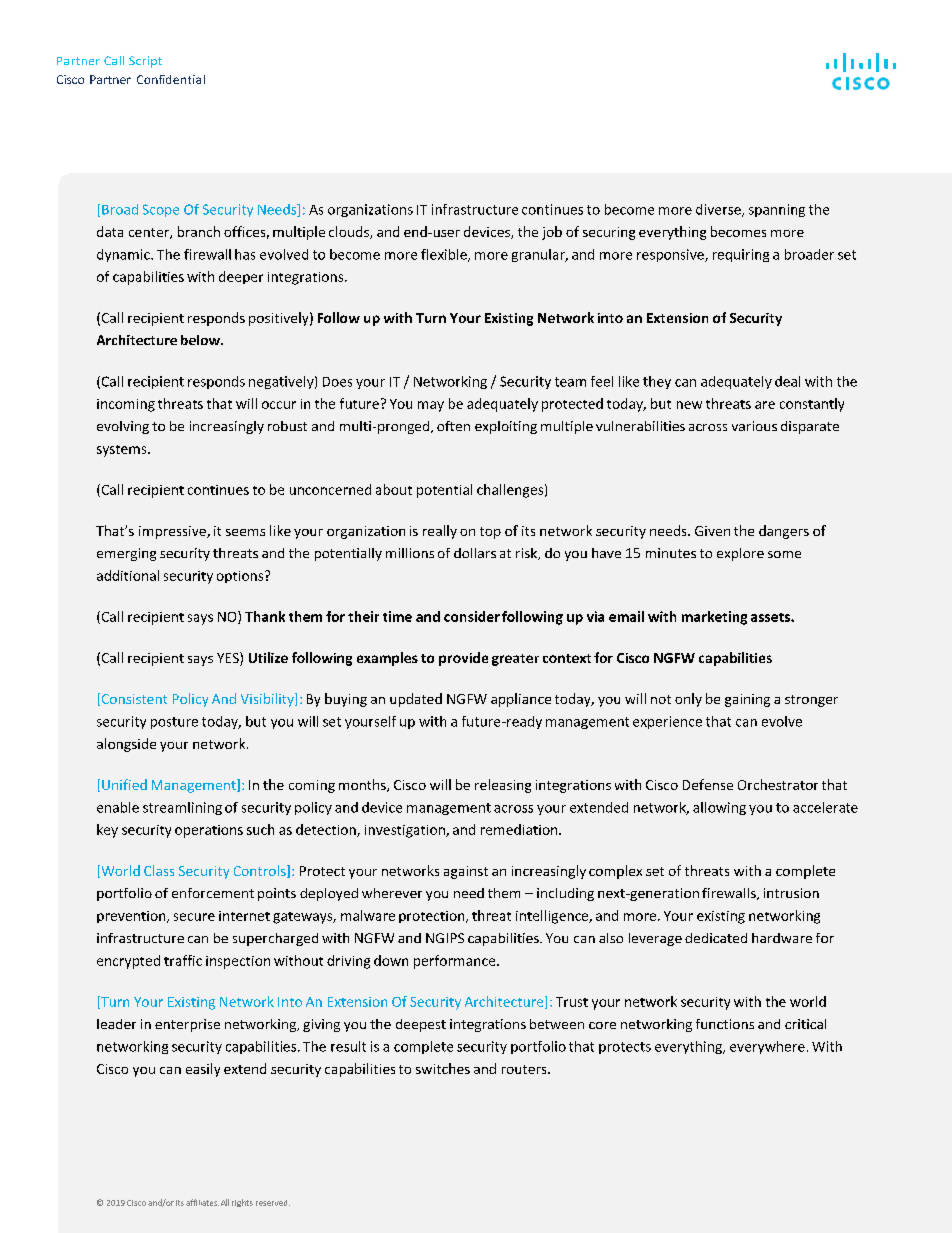 The image size is (952, 1233). What do you see at coordinates (202, 1202) in the document?
I see `affiliates` at bounding box center [202, 1202].
